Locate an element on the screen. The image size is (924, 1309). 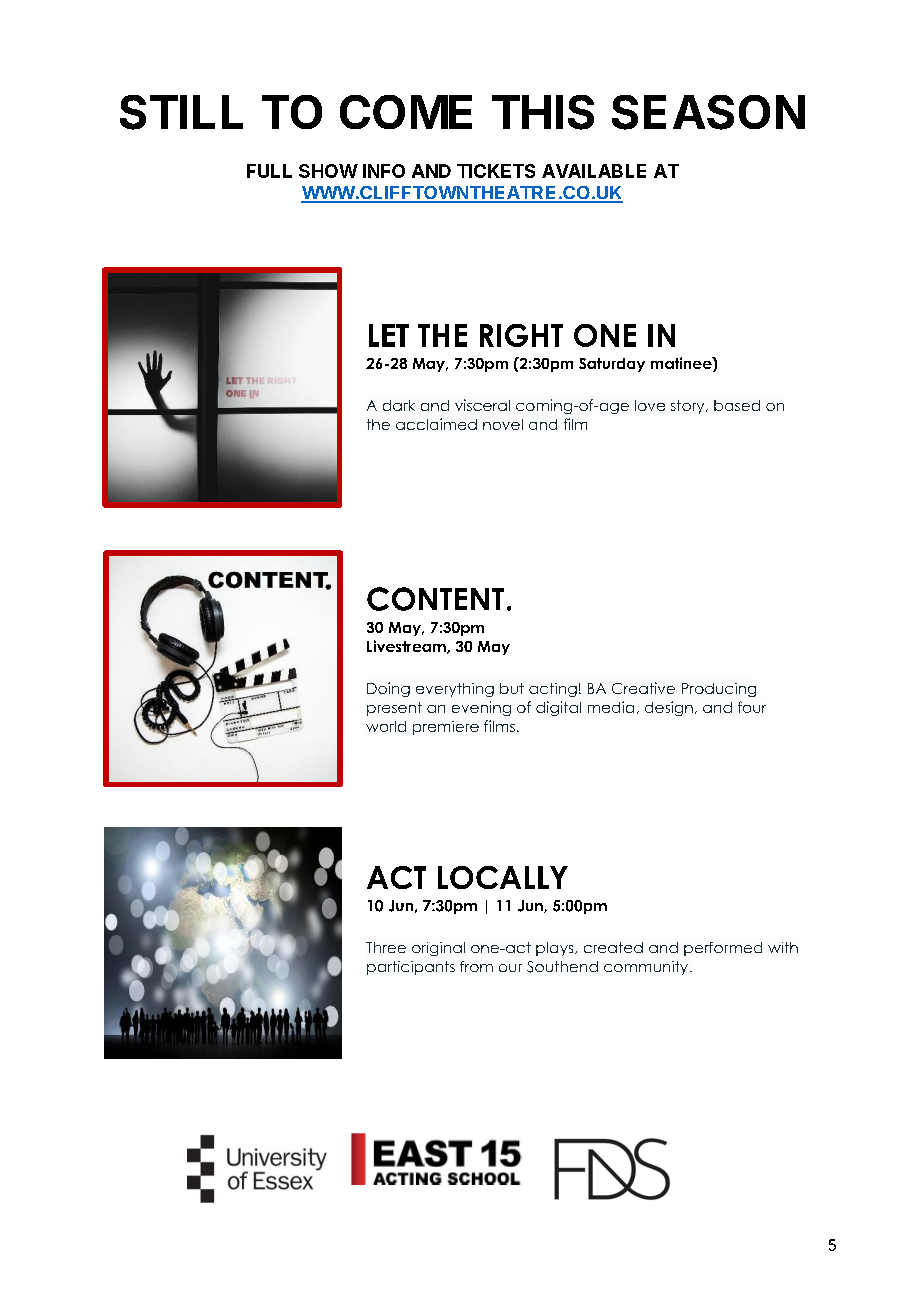
story is located at coordinates (689, 407).
